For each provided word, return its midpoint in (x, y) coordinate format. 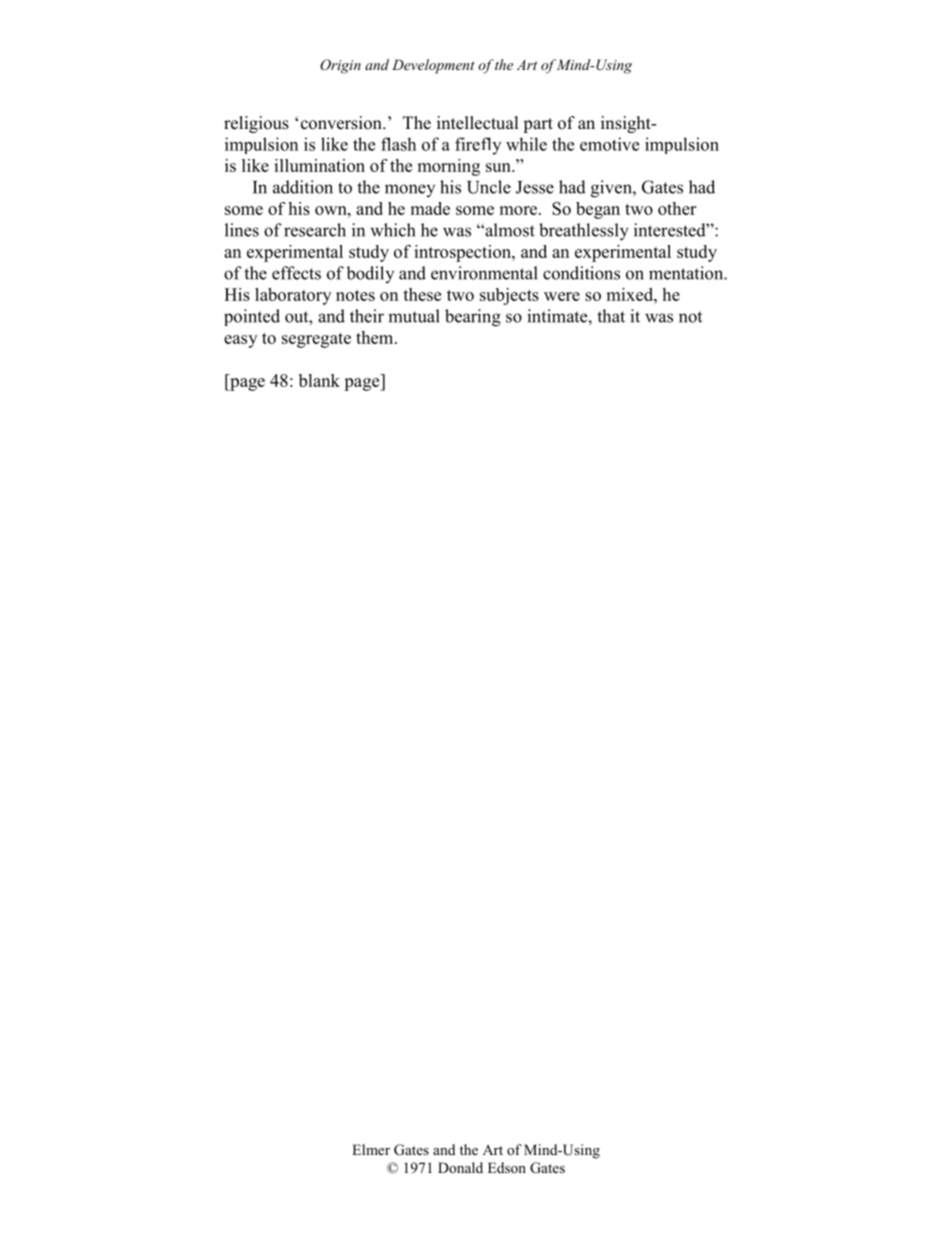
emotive (609, 144)
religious (256, 124)
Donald (460, 1167)
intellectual (478, 123)
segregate (316, 340)
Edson (507, 1167)
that (611, 316)
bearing (473, 318)
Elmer (371, 1149)
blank (319, 380)
